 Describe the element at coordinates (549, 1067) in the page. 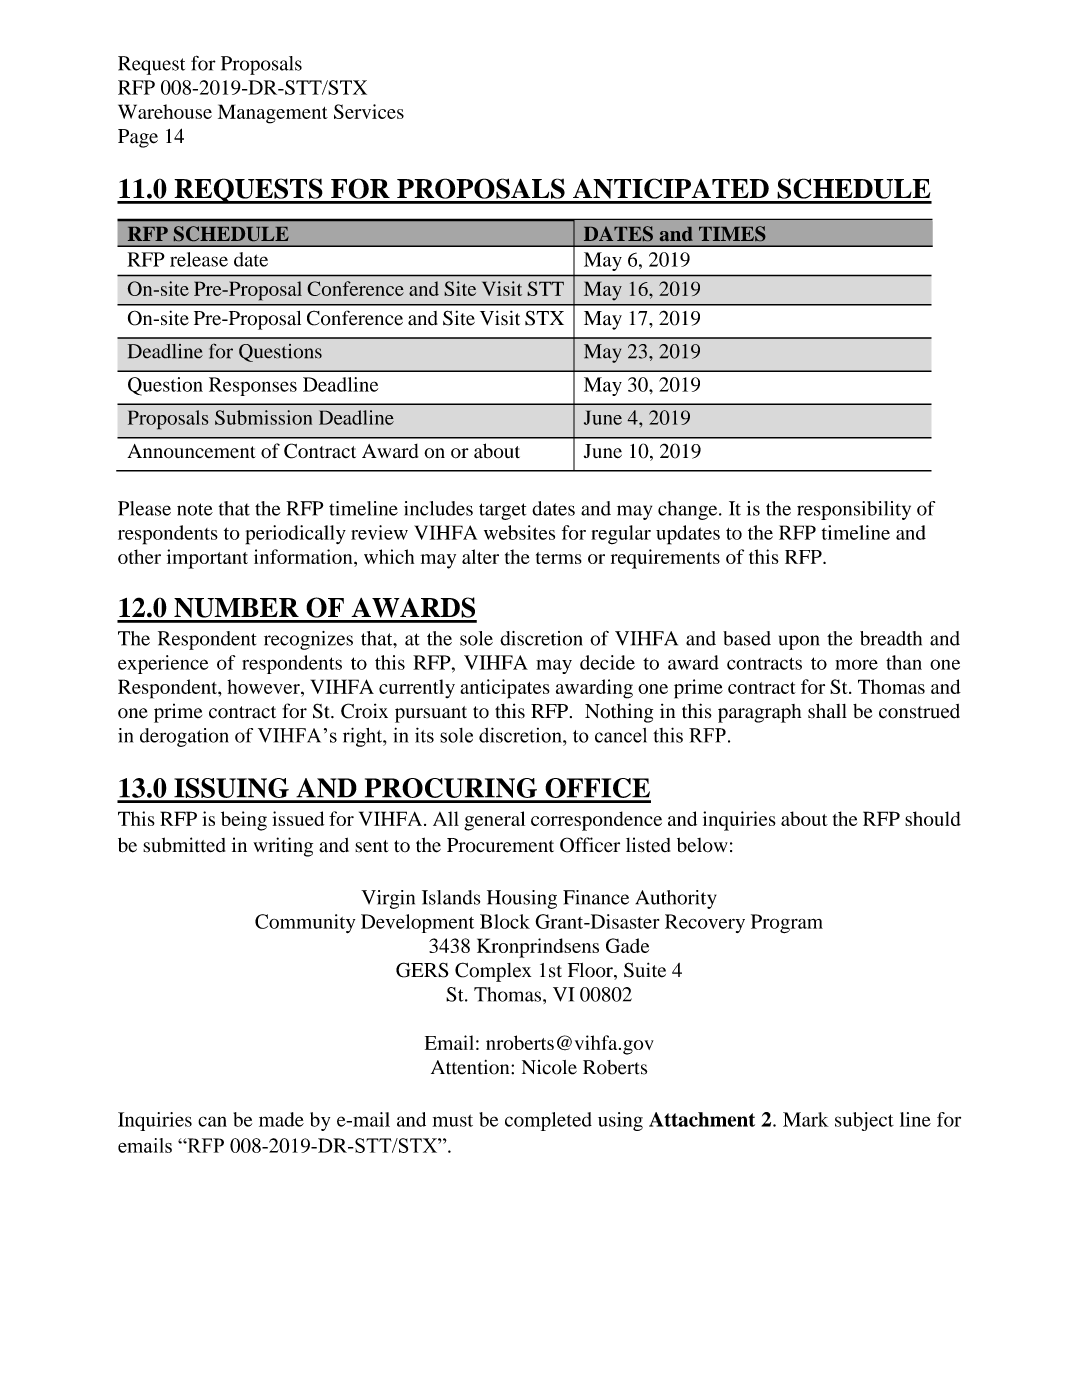

I see `Nicole` at that location.
